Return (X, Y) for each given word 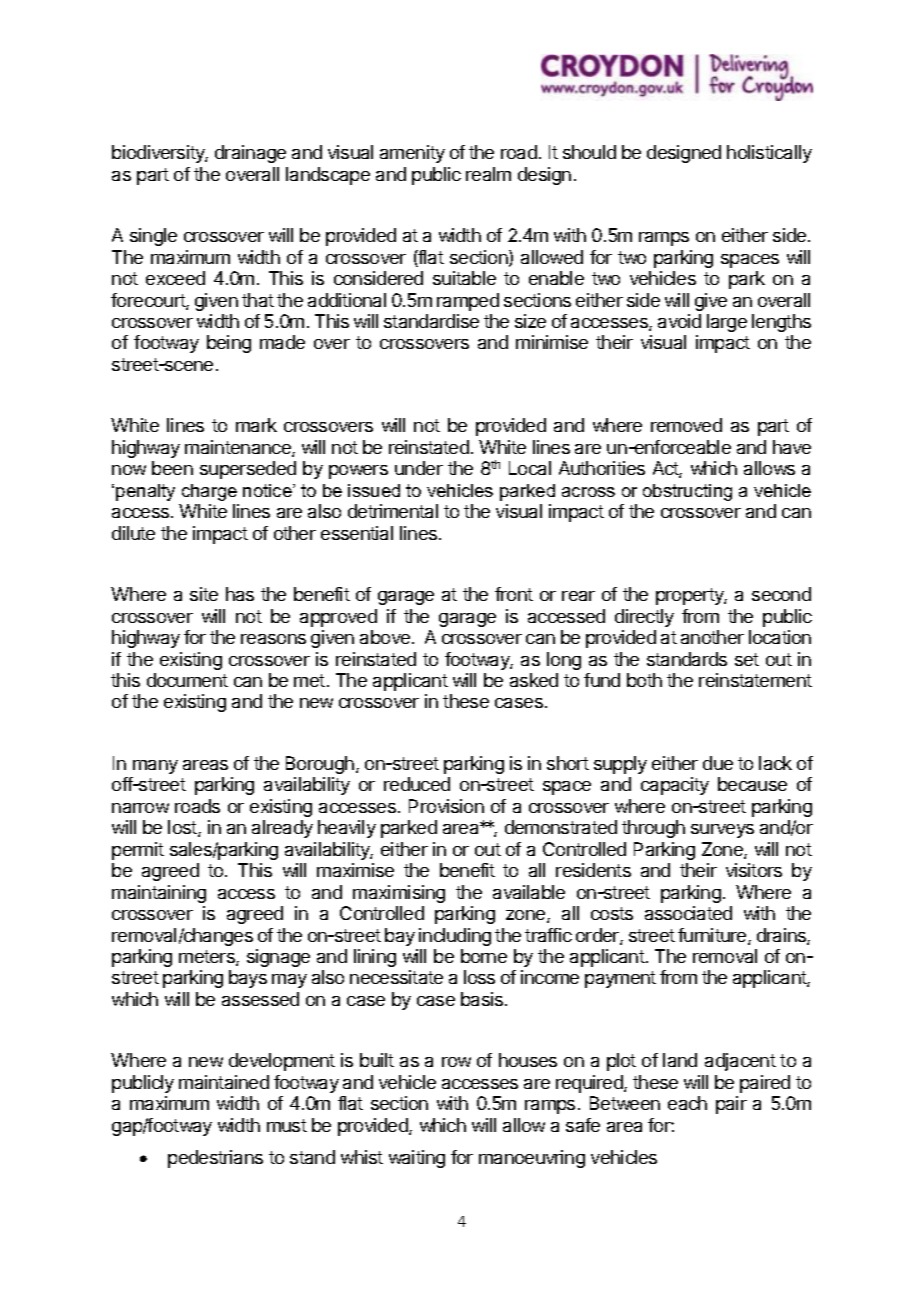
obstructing (687, 492)
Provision (446, 806)
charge (209, 492)
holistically (769, 154)
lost (183, 828)
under (419, 468)
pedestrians (215, 1159)
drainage (250, 154)
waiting (417, 1159)
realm (488, 174)
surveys (722, 831)
